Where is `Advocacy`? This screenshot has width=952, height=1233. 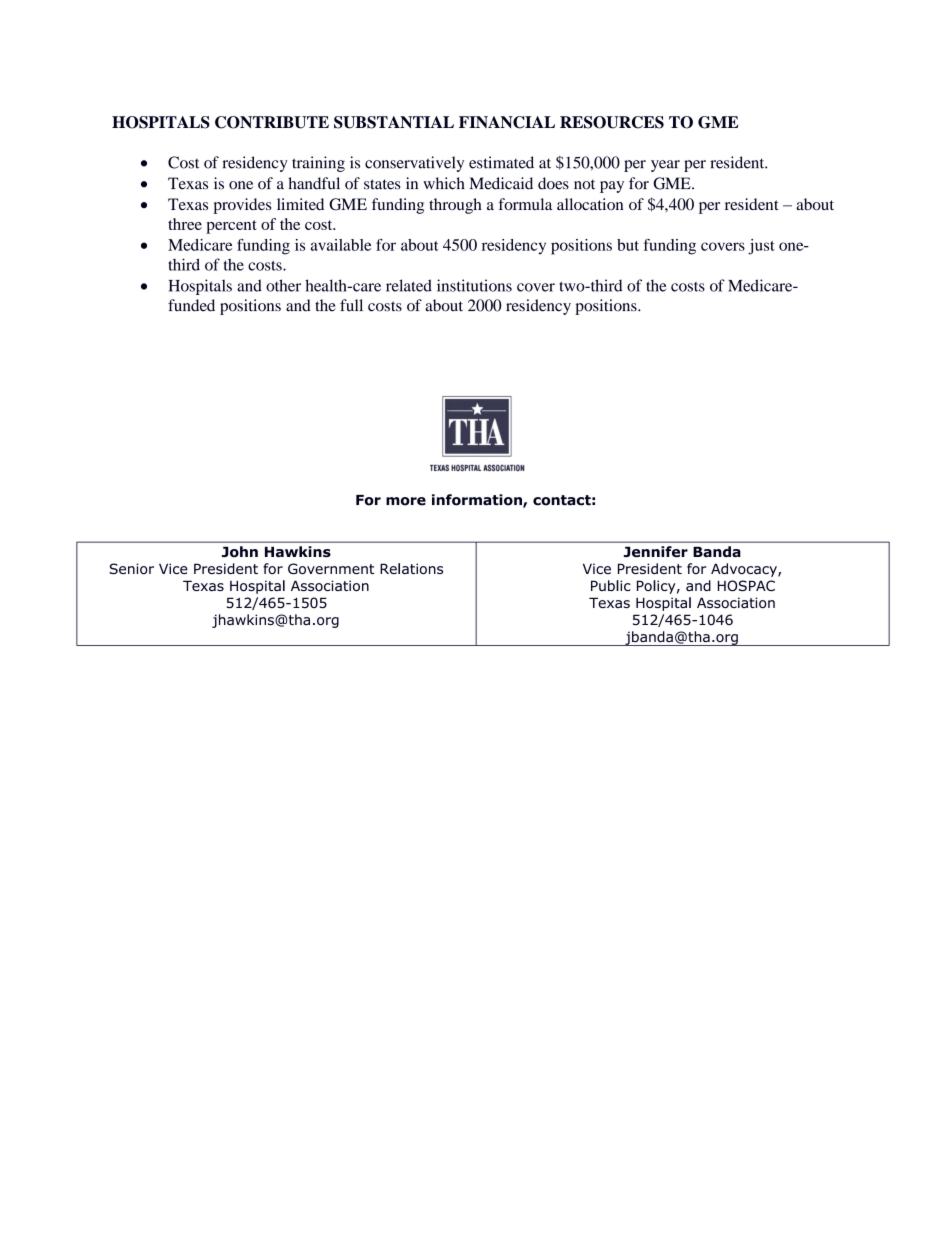 Advocacy is located at coordinates (745, 570).
